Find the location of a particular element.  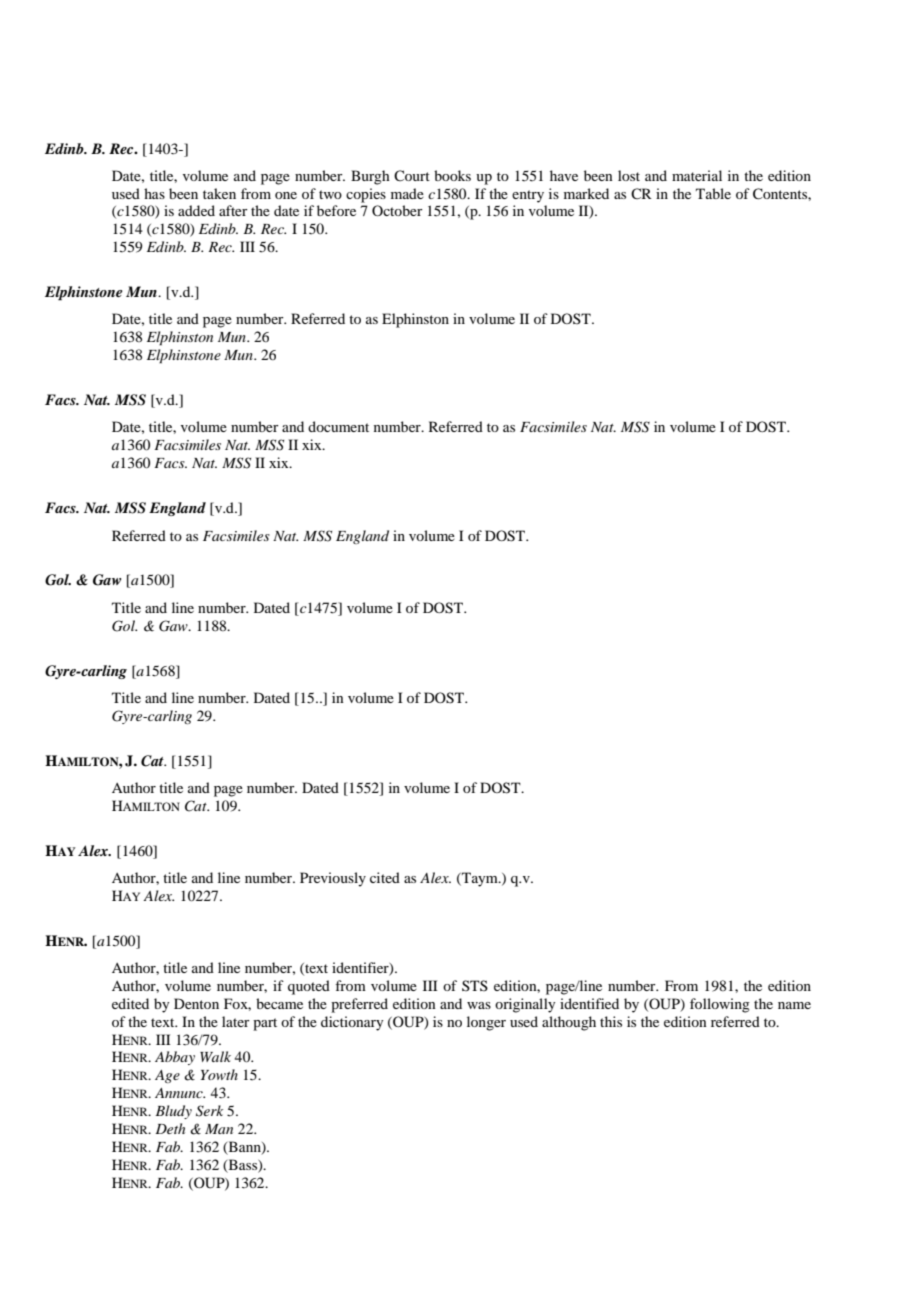

Serk is located at coordinates (209, 1111).
